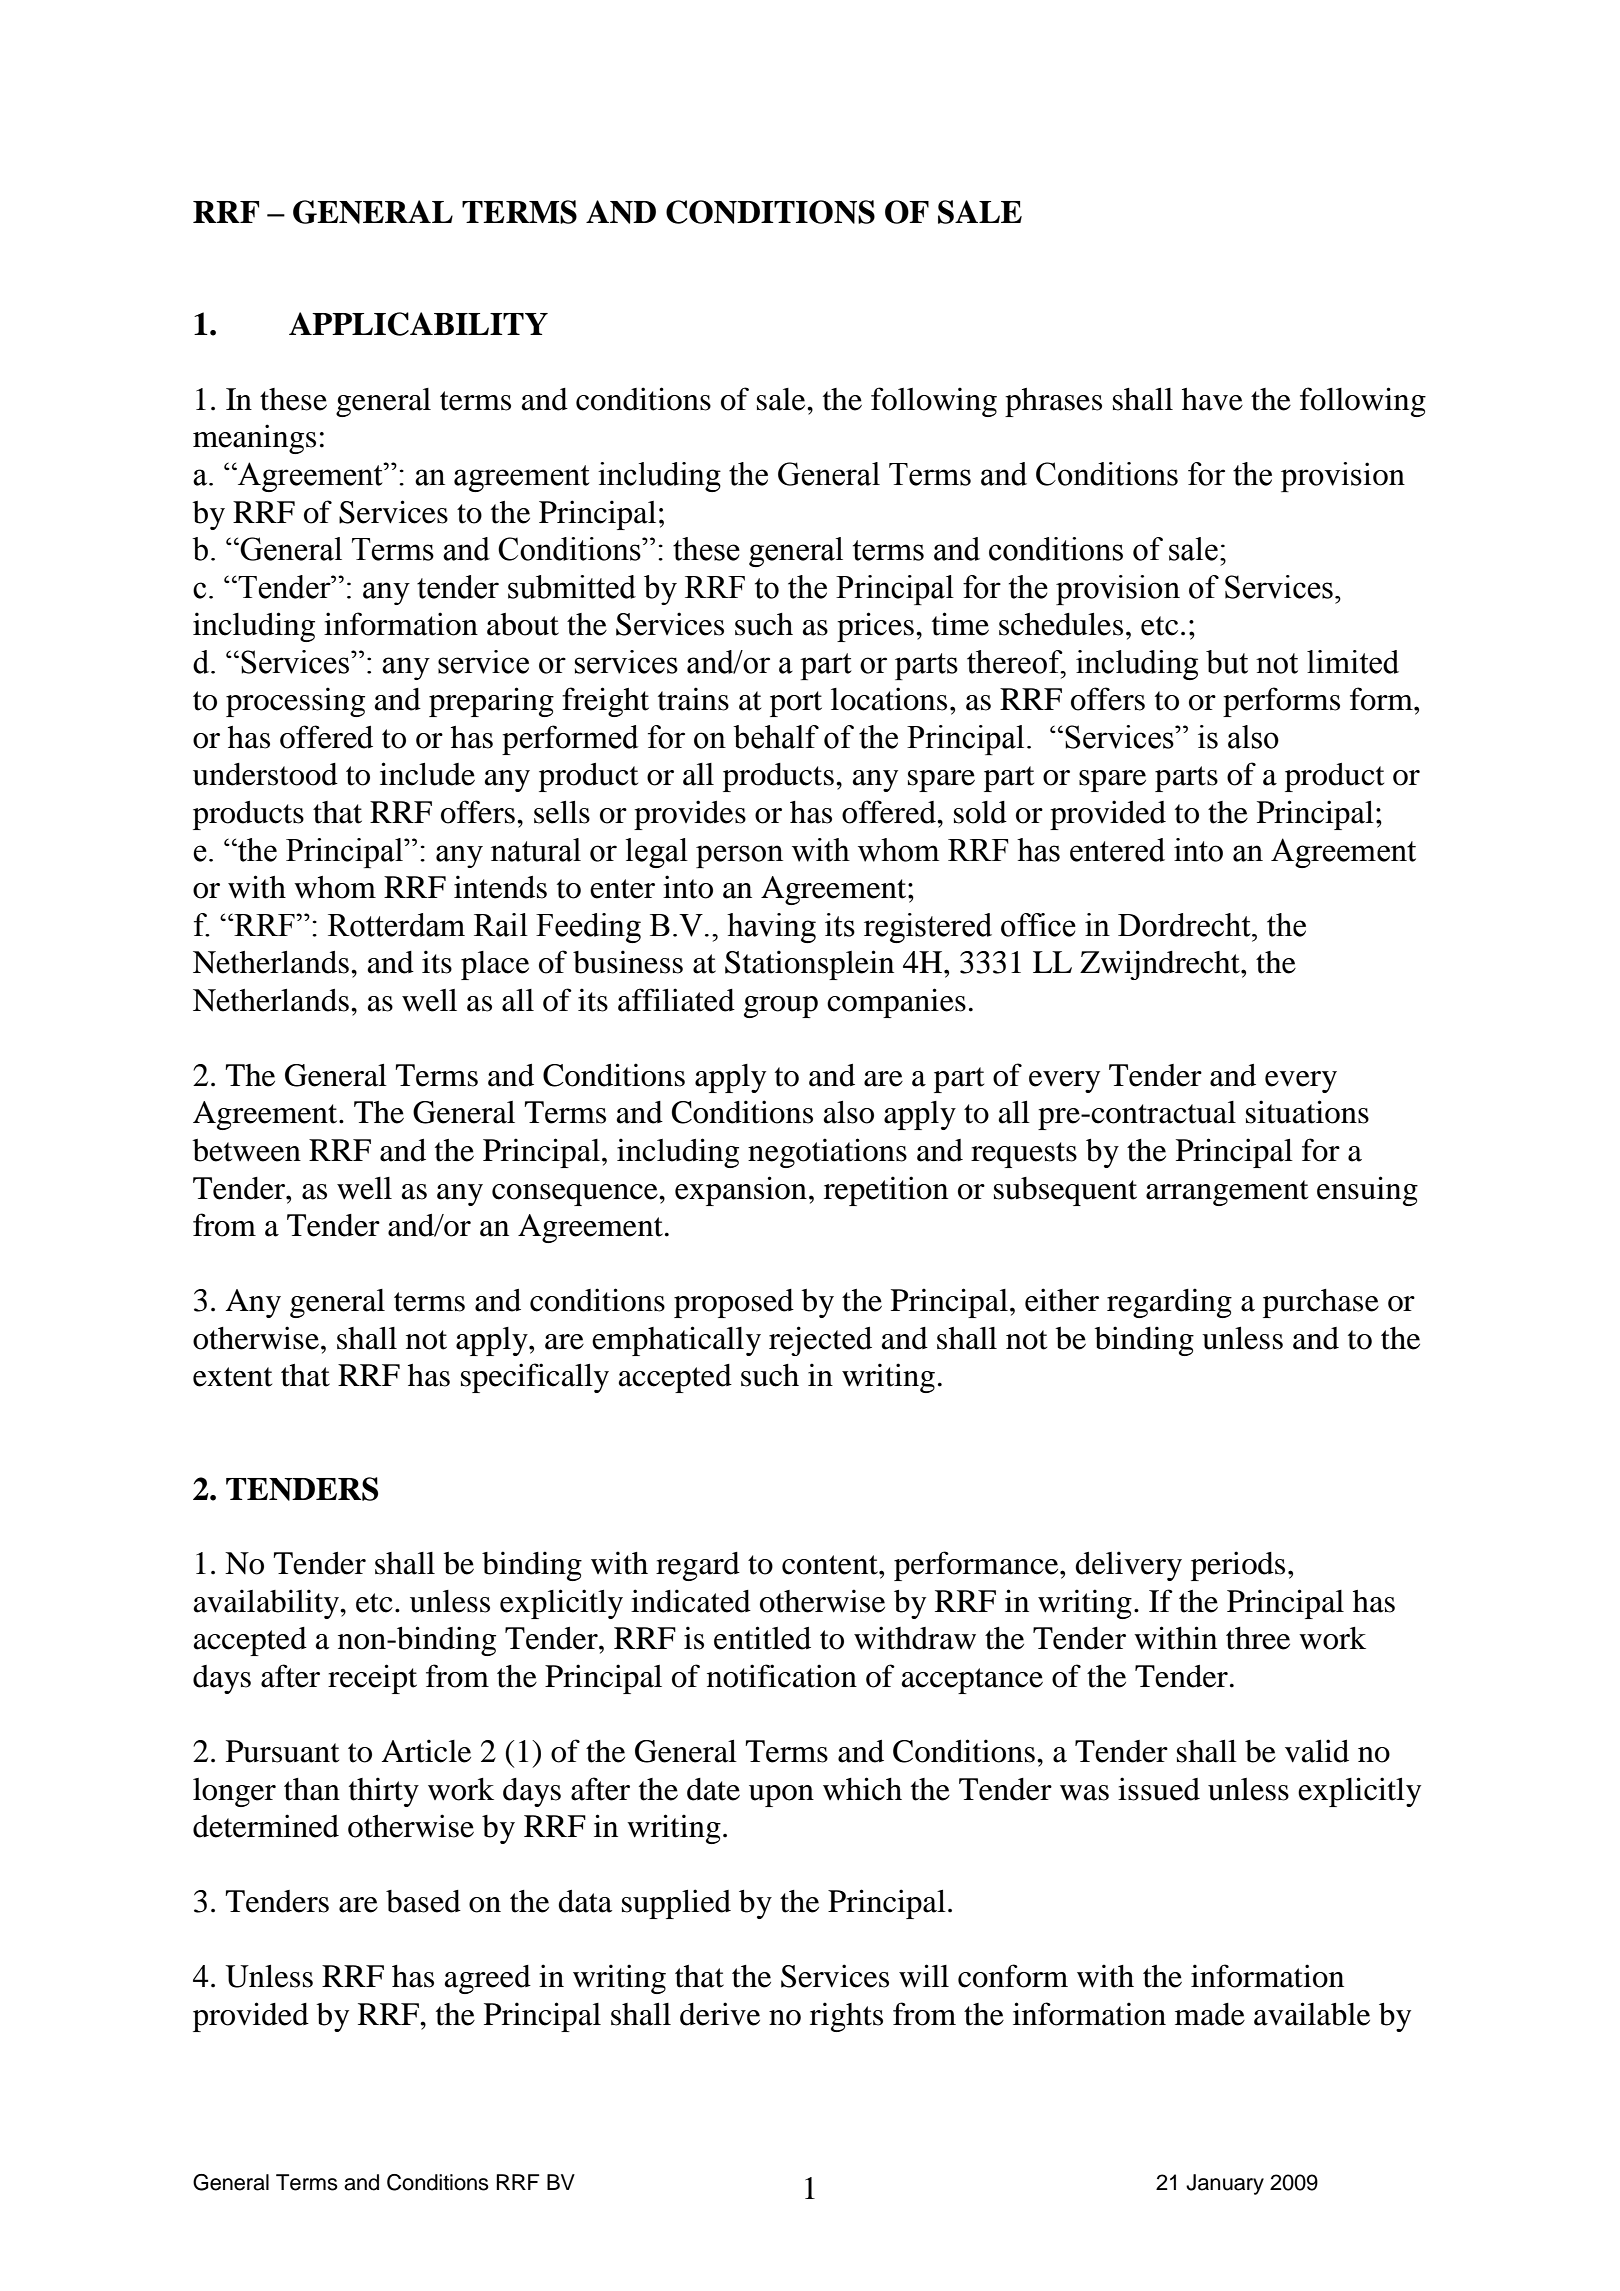  What do you see at coordinates (846, 2017) in the screenshot?
I see `rights` at bounding box center [846, 2017].
